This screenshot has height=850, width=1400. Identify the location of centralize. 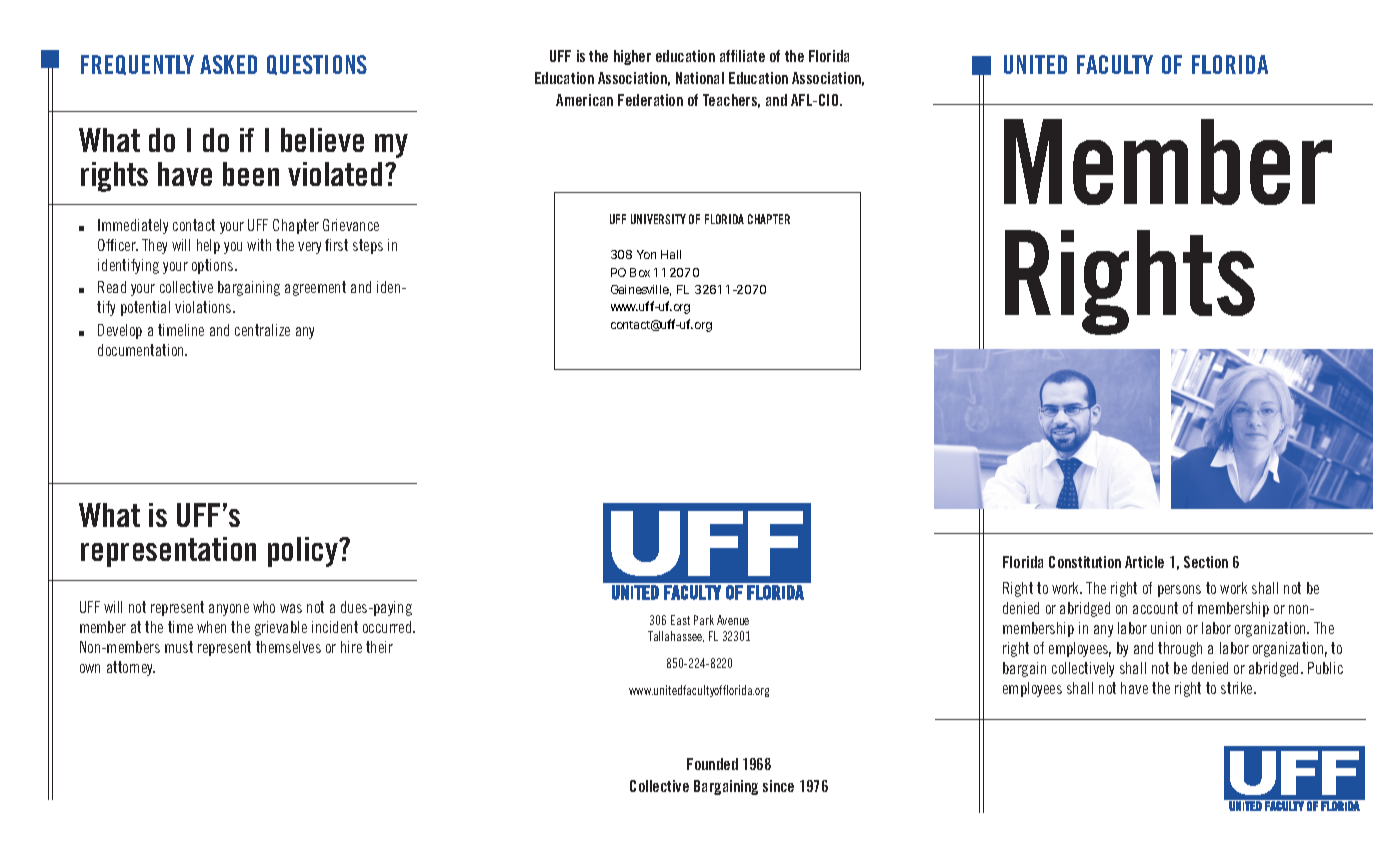
(262, 330).
